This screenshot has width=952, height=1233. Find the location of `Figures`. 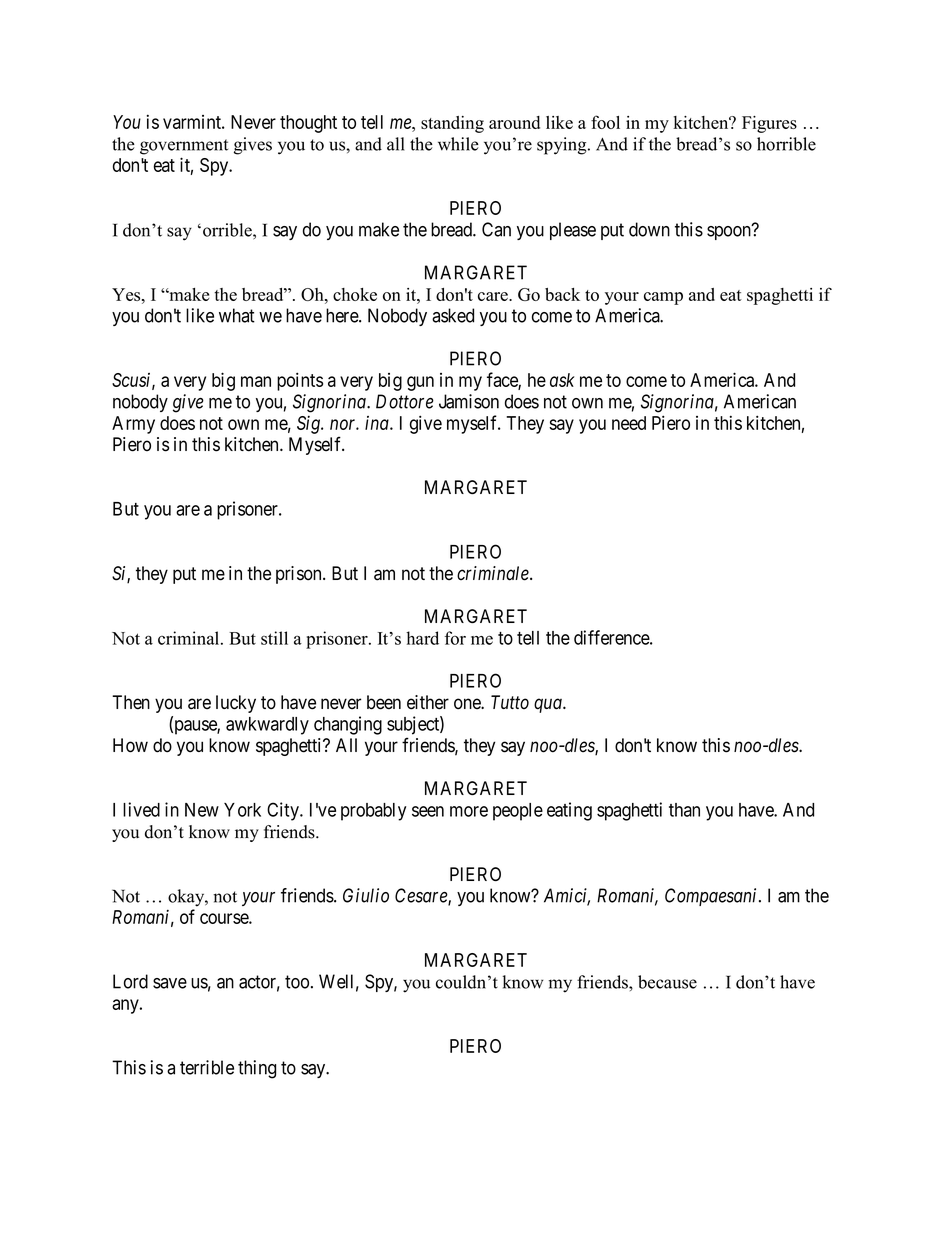

Figures is located at coordinates (769, 124).
